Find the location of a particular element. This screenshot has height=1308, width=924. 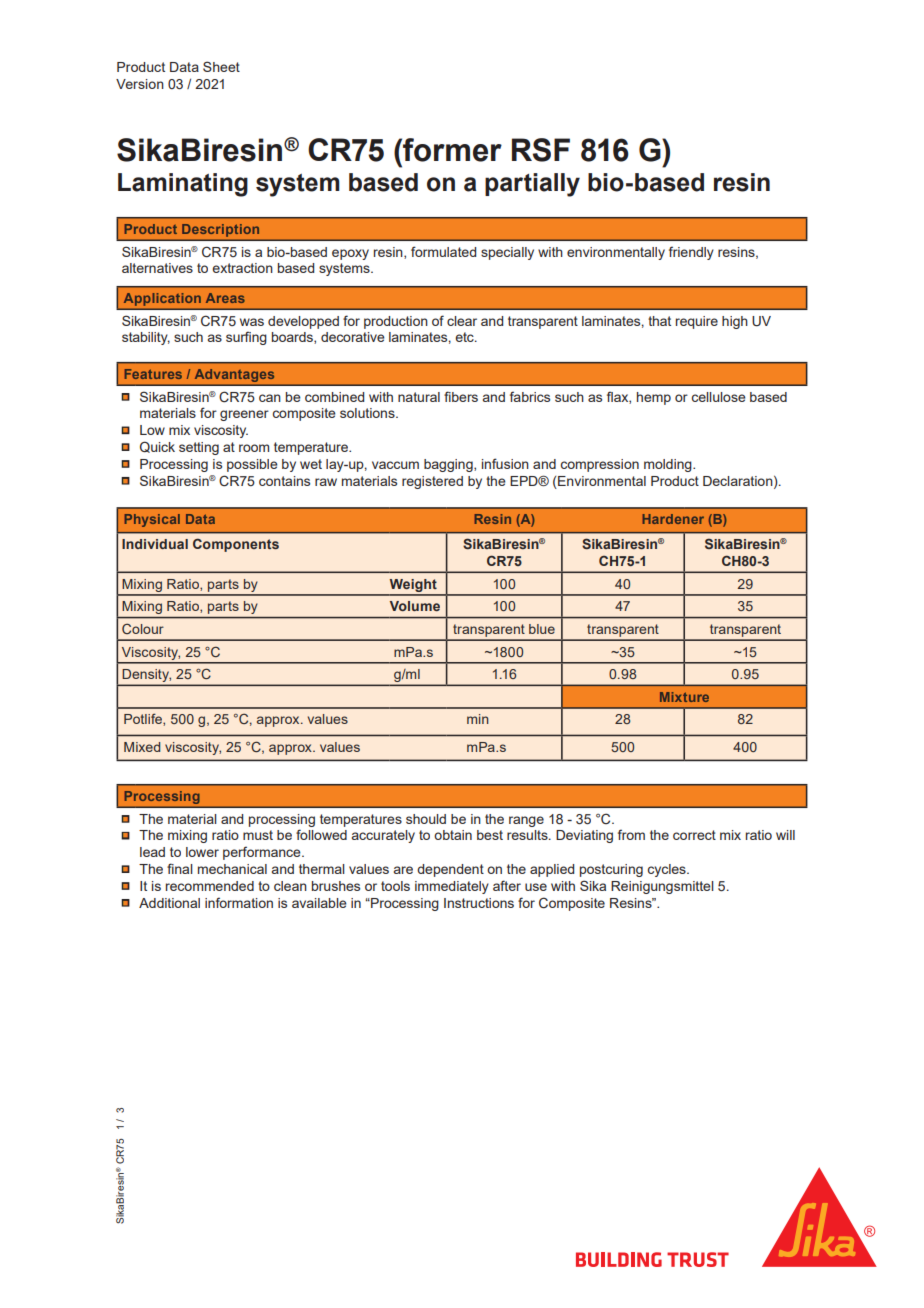

former is located at coordinates (451, 150).
